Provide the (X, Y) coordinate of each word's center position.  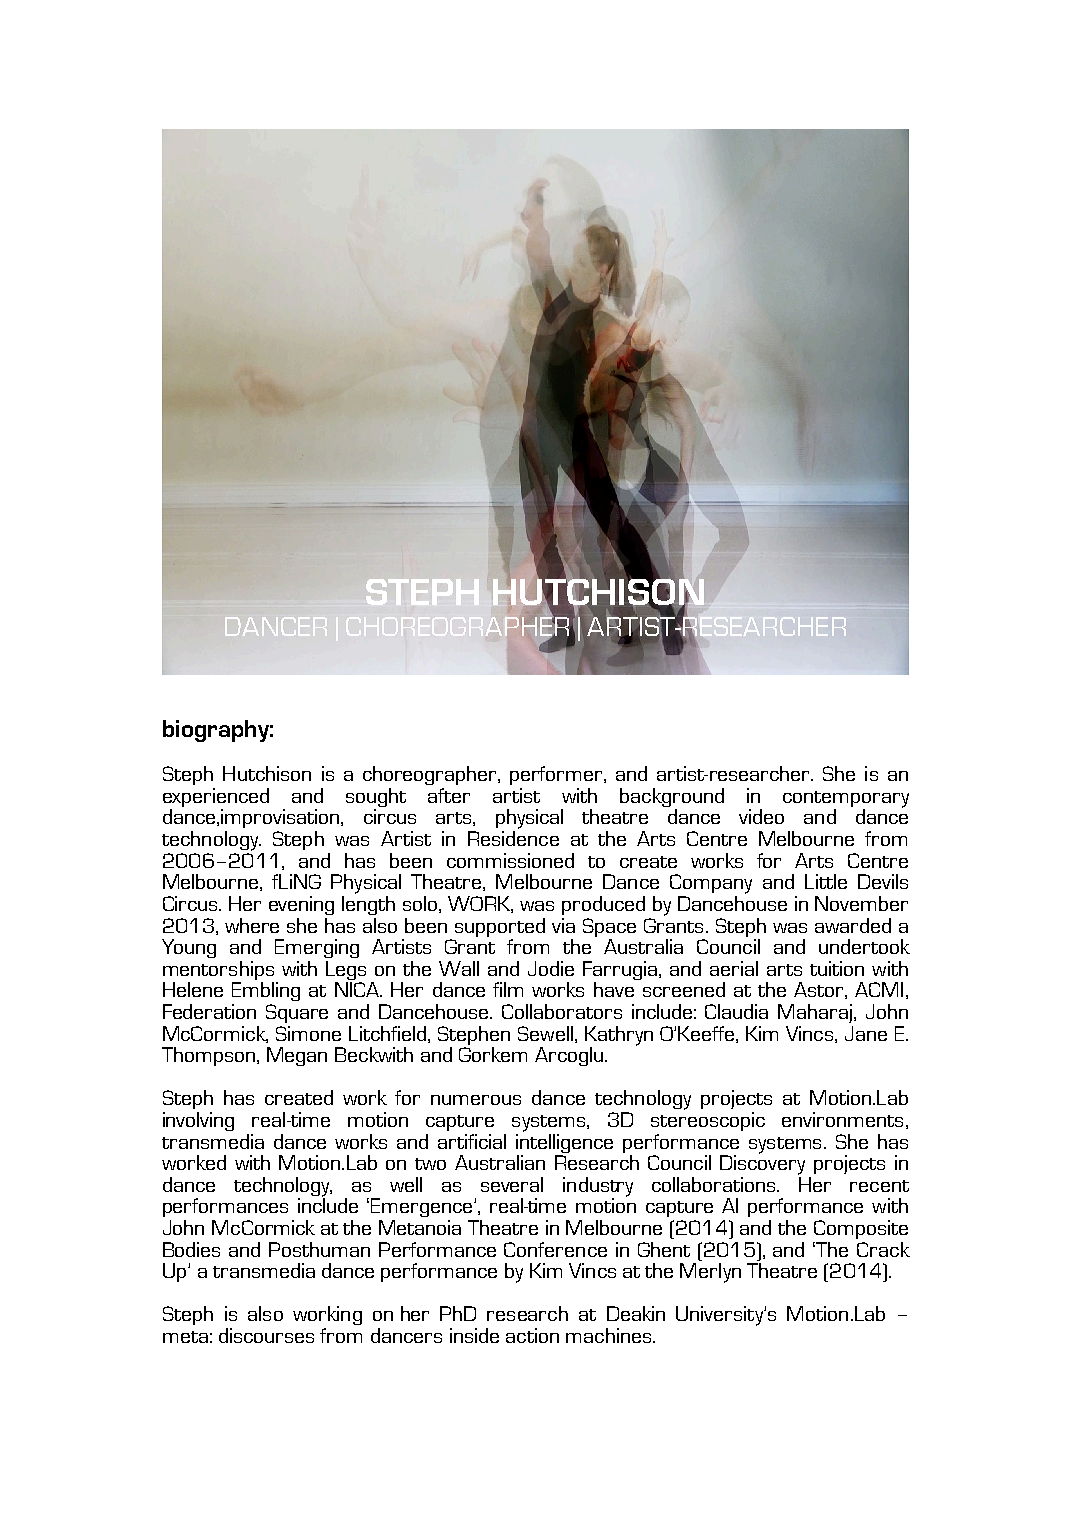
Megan (297, 1056)
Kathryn (619, 1036)
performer (557, 775)
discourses (266, 1335)
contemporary (846, 800)
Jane (866, 1033)
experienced (216, 799)
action (532, 1335)
